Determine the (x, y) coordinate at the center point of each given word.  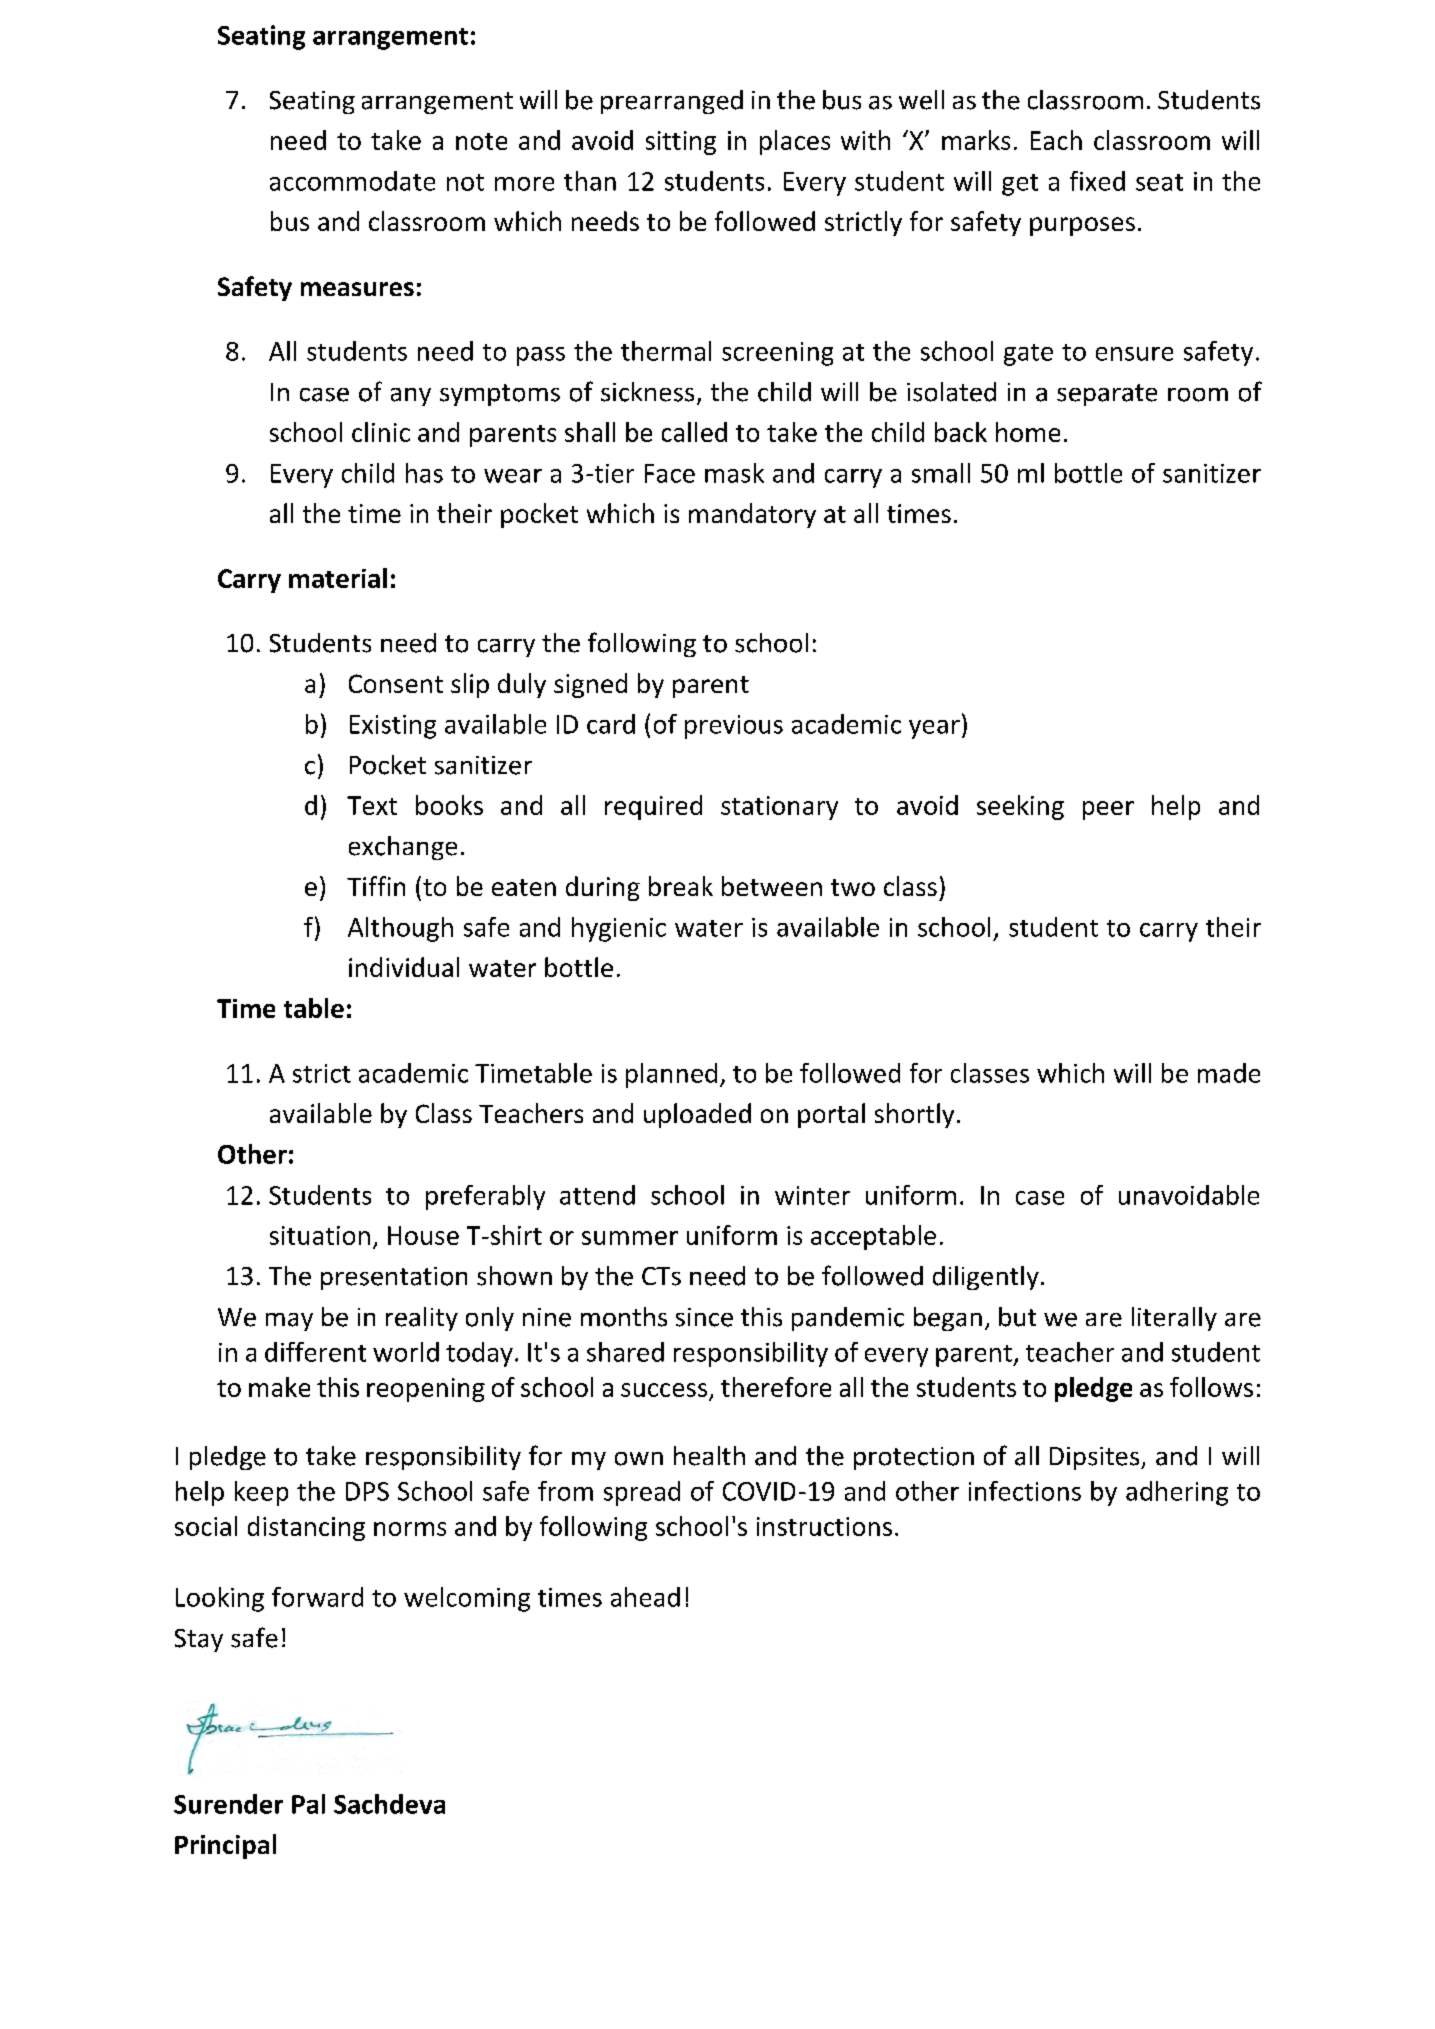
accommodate (352, 181)
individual (404, 967)
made (1229, 1073)
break (681, 886)
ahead (645, 1597)
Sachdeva (389, 1804)
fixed (1097, 181)
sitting (681, 143)
